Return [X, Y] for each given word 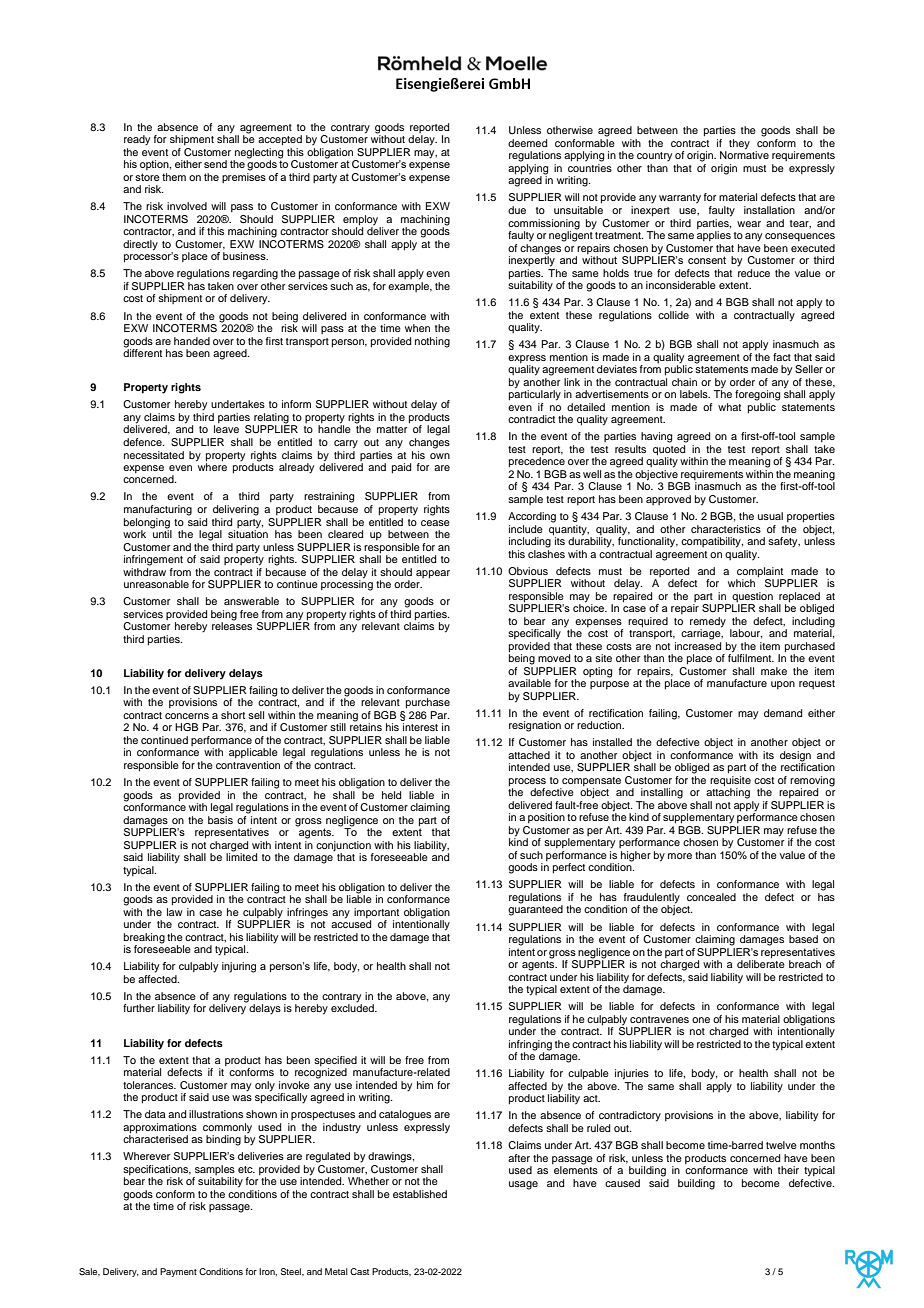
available [529, 683]
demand [783, 713]
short [233, 715]
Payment [178, 1272]
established [420, 1194]
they [739, 144]
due [517, 210]
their [788, 1170]
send [215, 164]
